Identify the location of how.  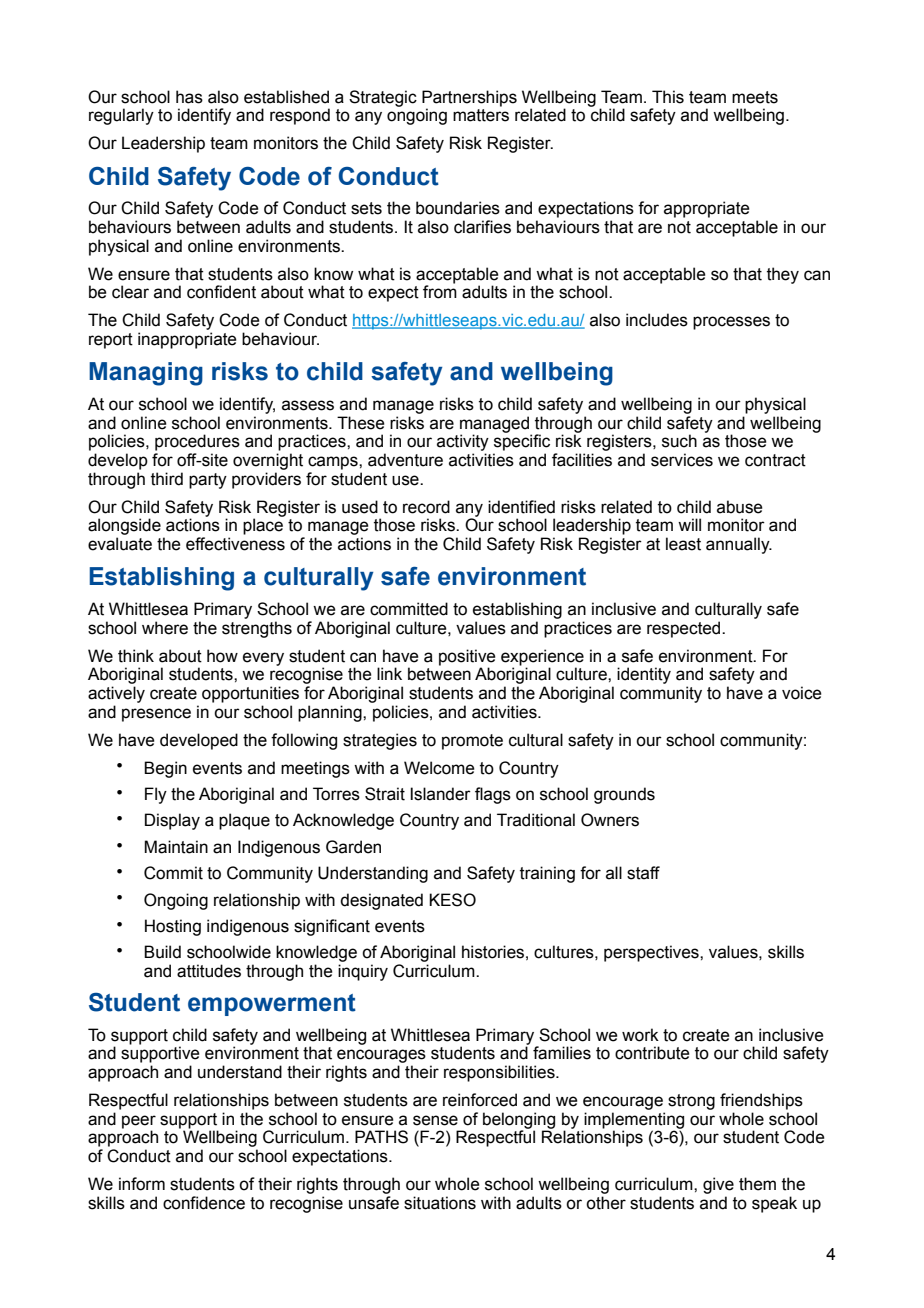
(222, 656).
